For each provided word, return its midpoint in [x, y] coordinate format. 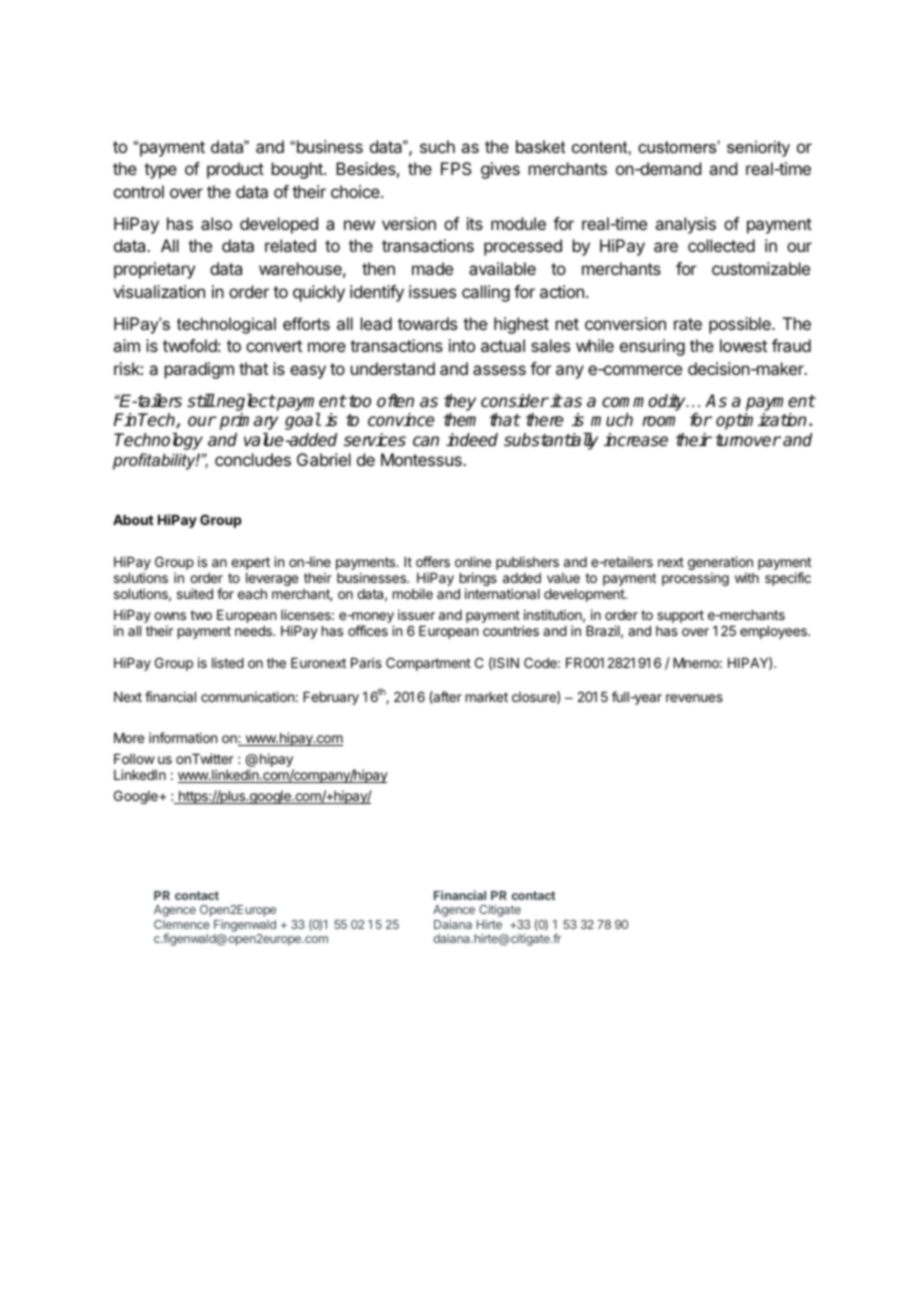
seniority [758, 148]
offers [433, 561]
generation [720, 564]
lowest [743, 345]
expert [250, 563]
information [183, 737]
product [235, 170]
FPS [456, 168]
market [487, 697]
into [462, 345]
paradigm [199, 370]
